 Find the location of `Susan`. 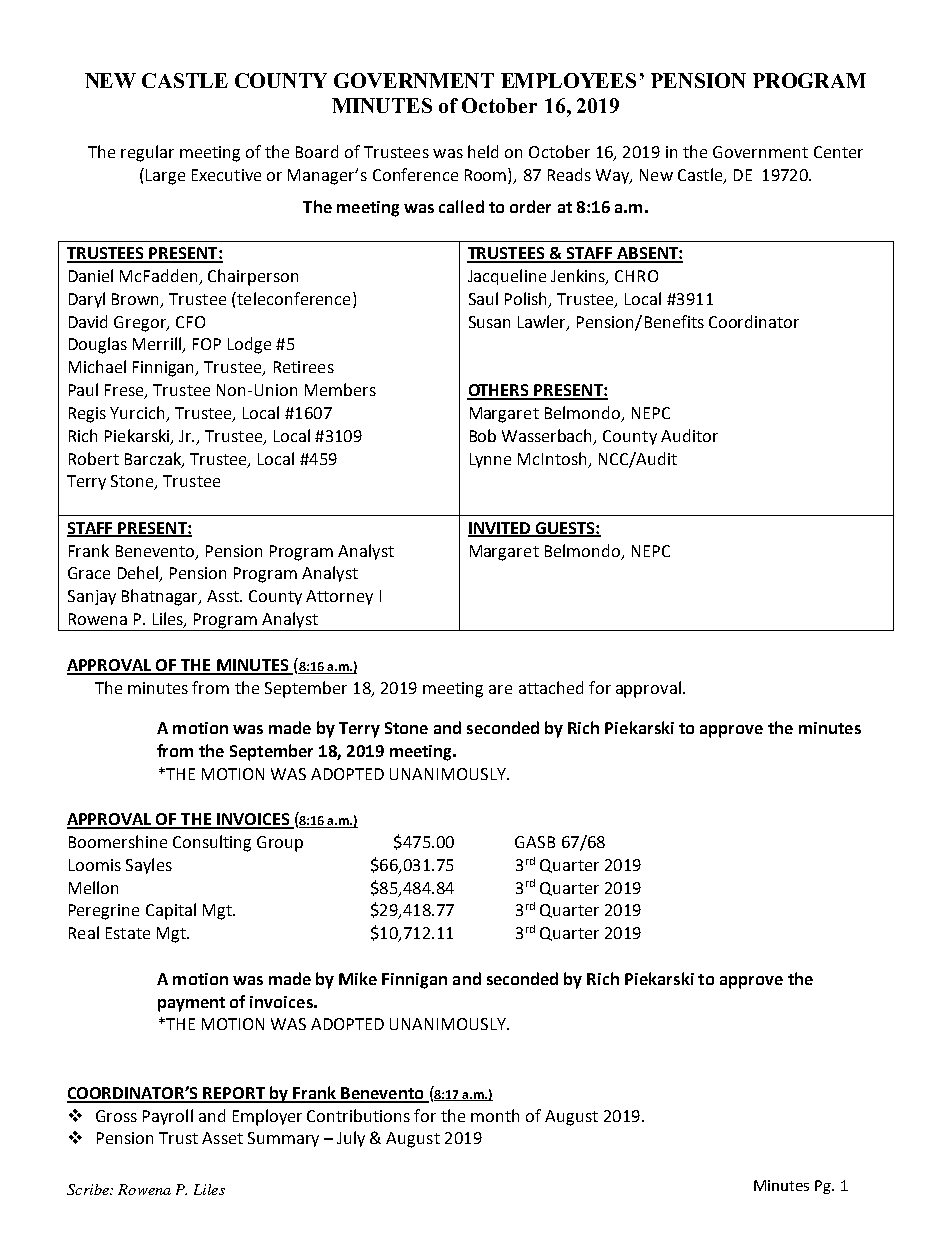

Susan is located at coordinates (489, 322).
